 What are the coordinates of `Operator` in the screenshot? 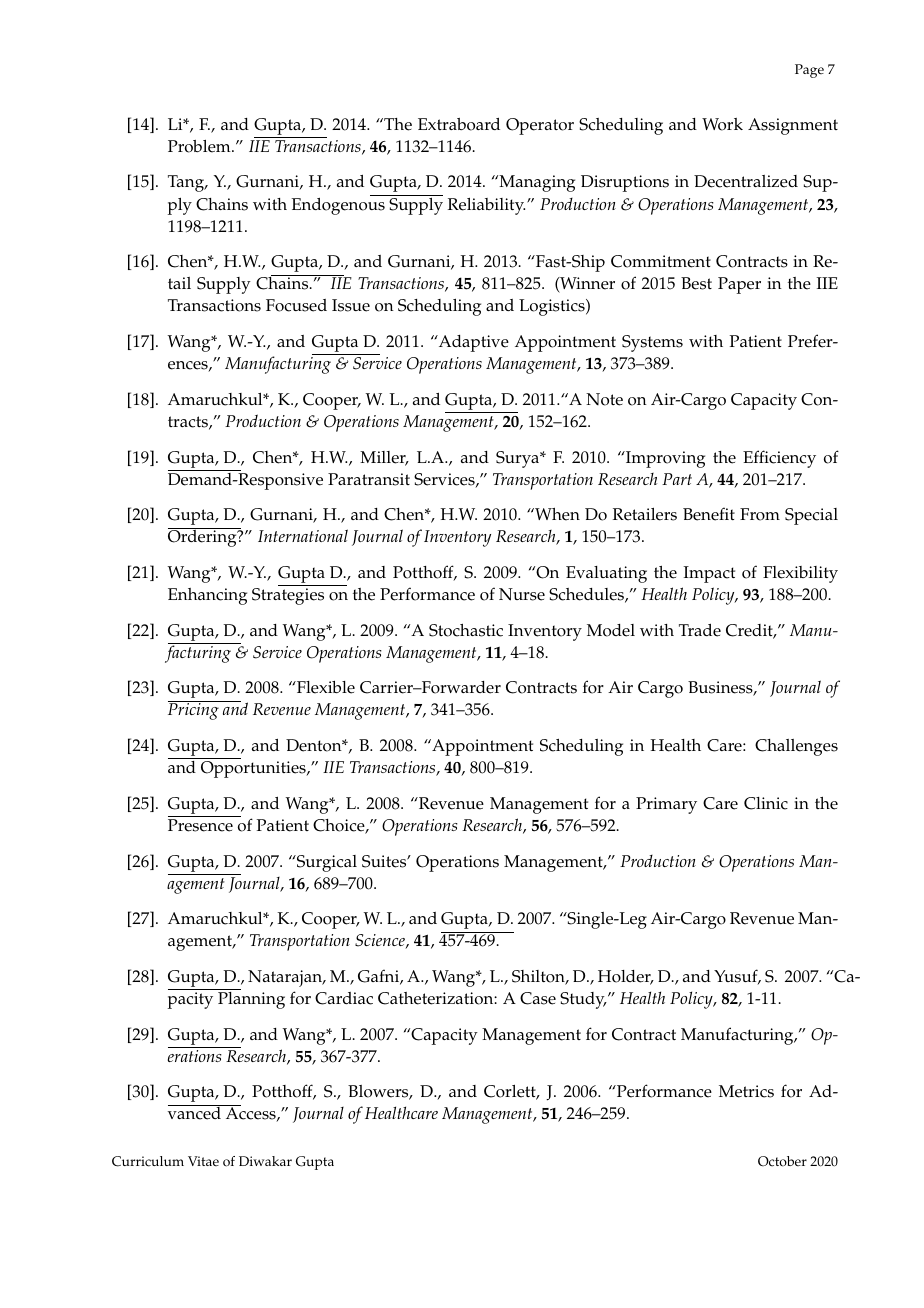 It's located at (540, 126).
